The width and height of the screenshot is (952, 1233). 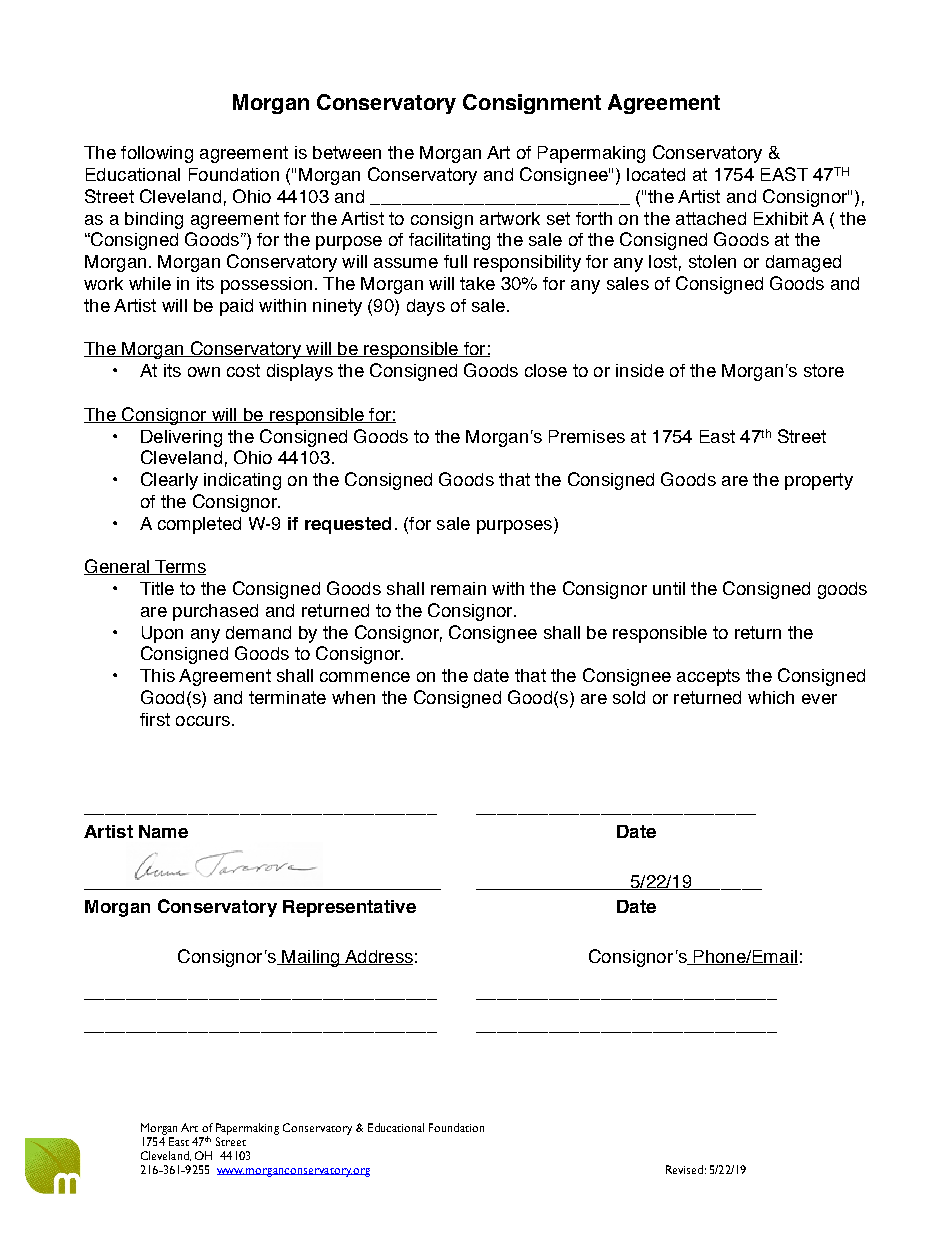 I want to click on property, so click(x=819, y=481).
